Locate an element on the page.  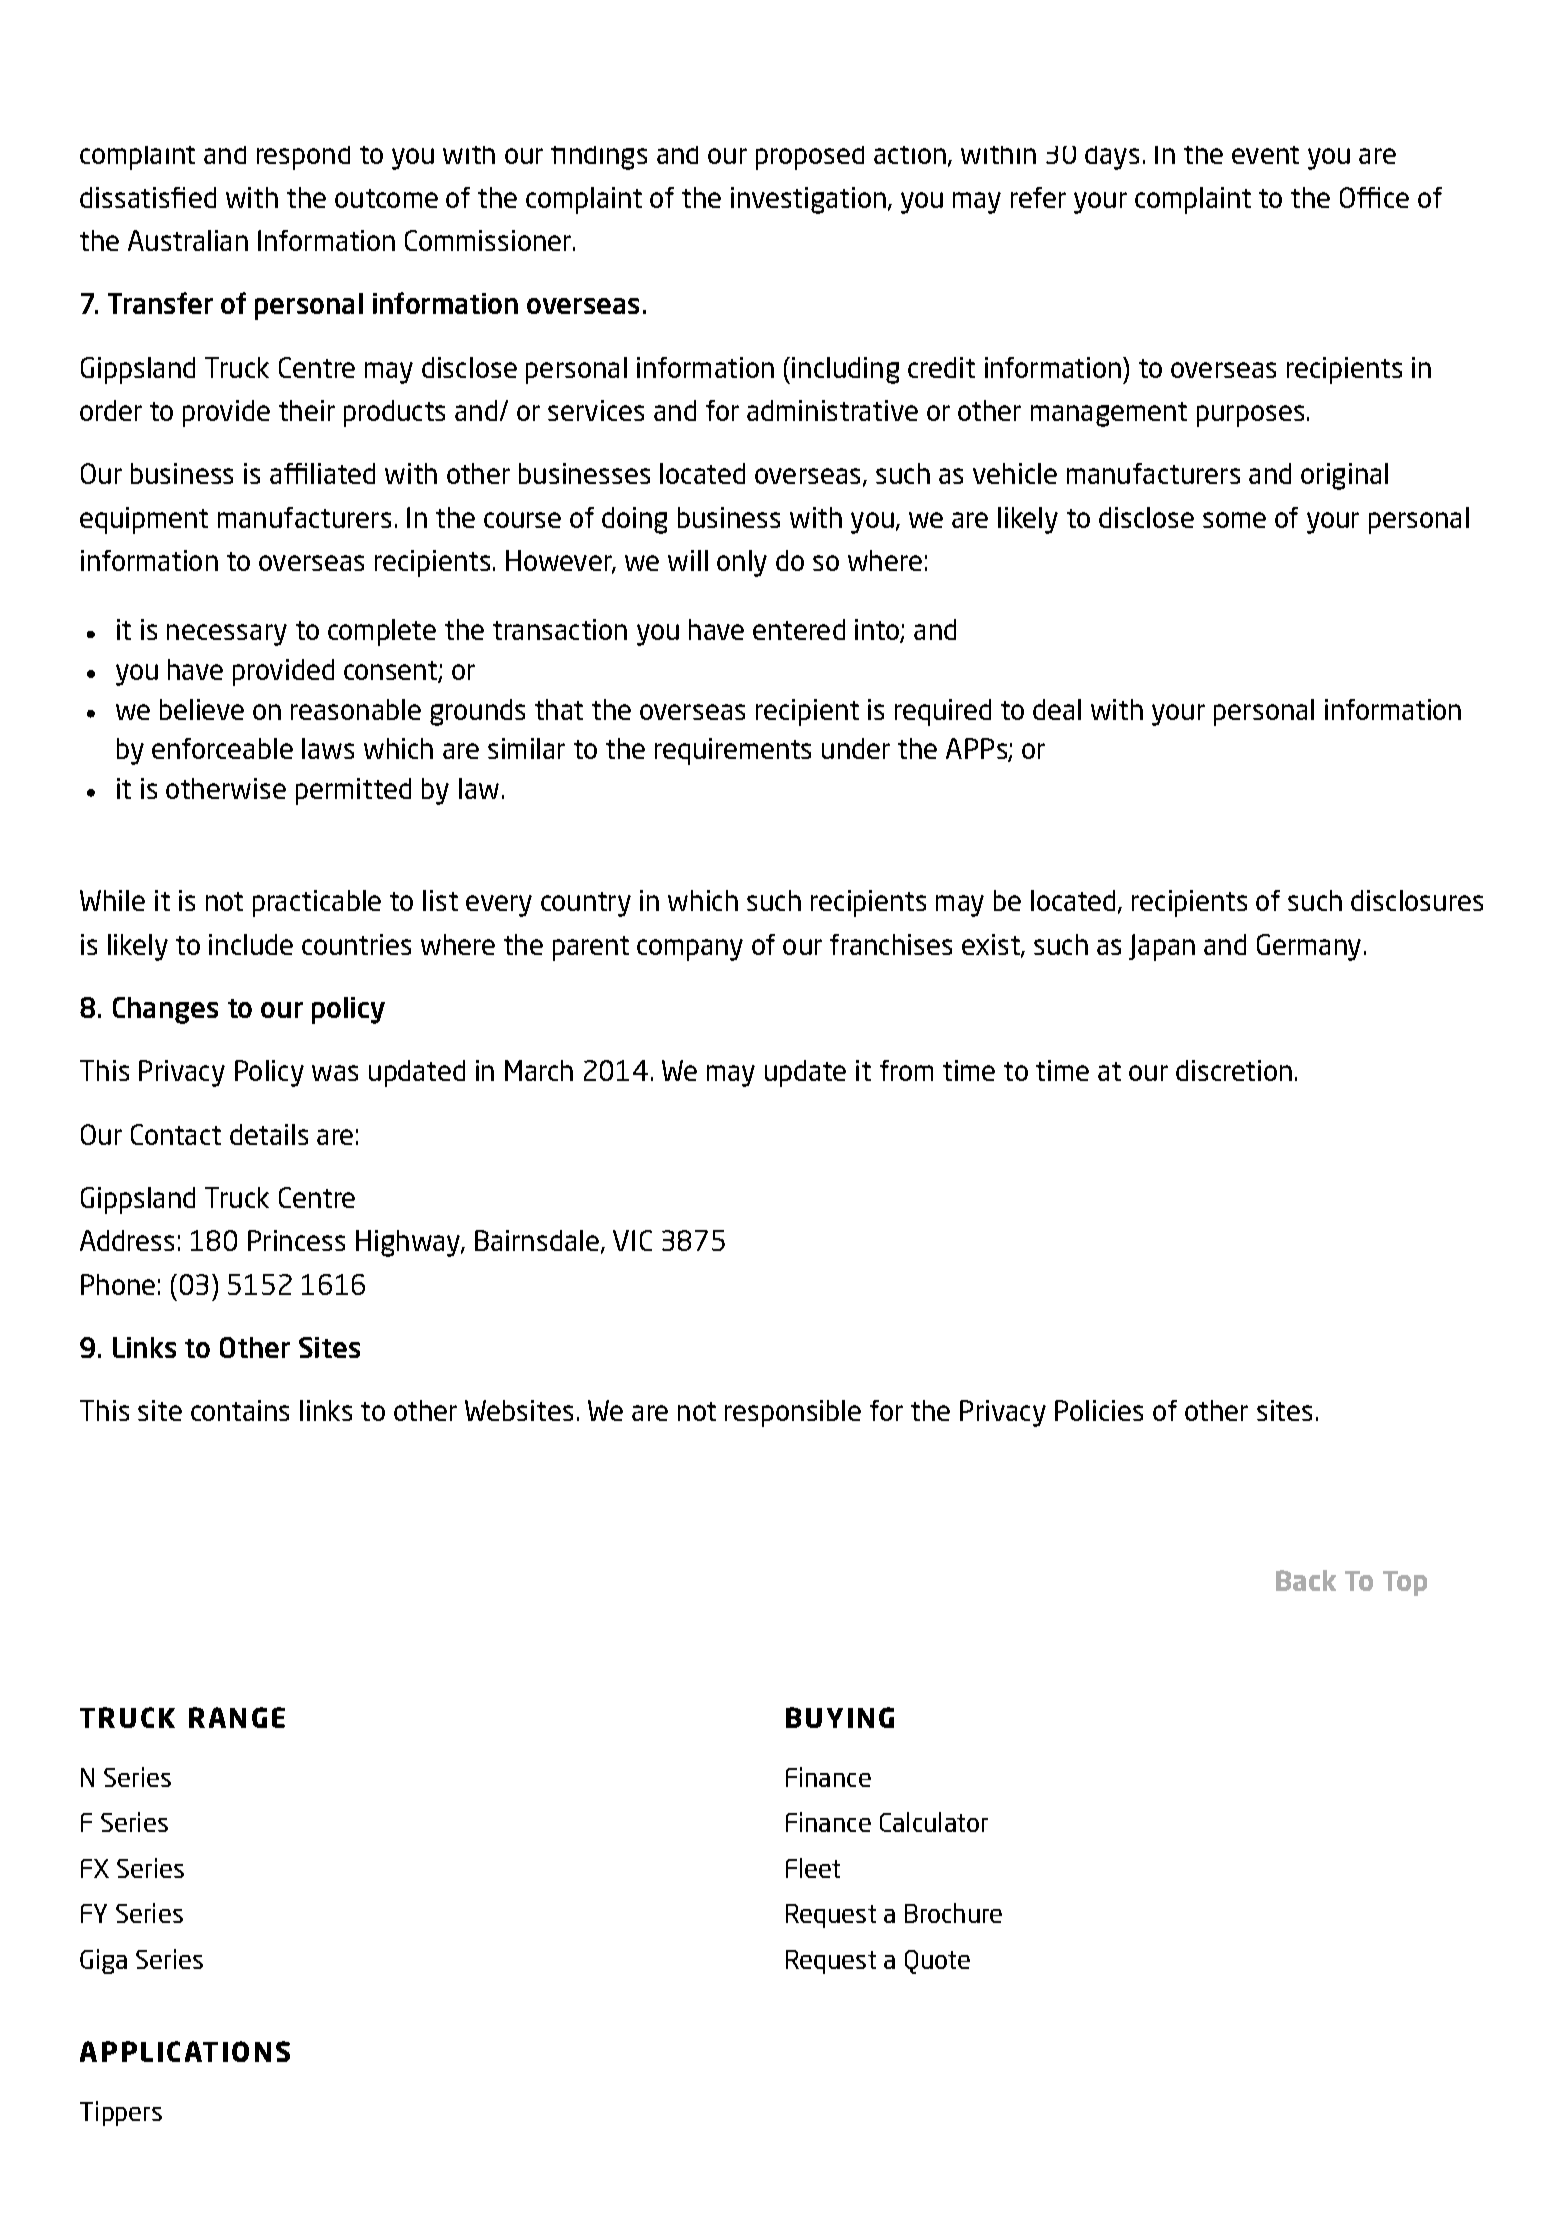
only is located at coordinates (742, 563).
